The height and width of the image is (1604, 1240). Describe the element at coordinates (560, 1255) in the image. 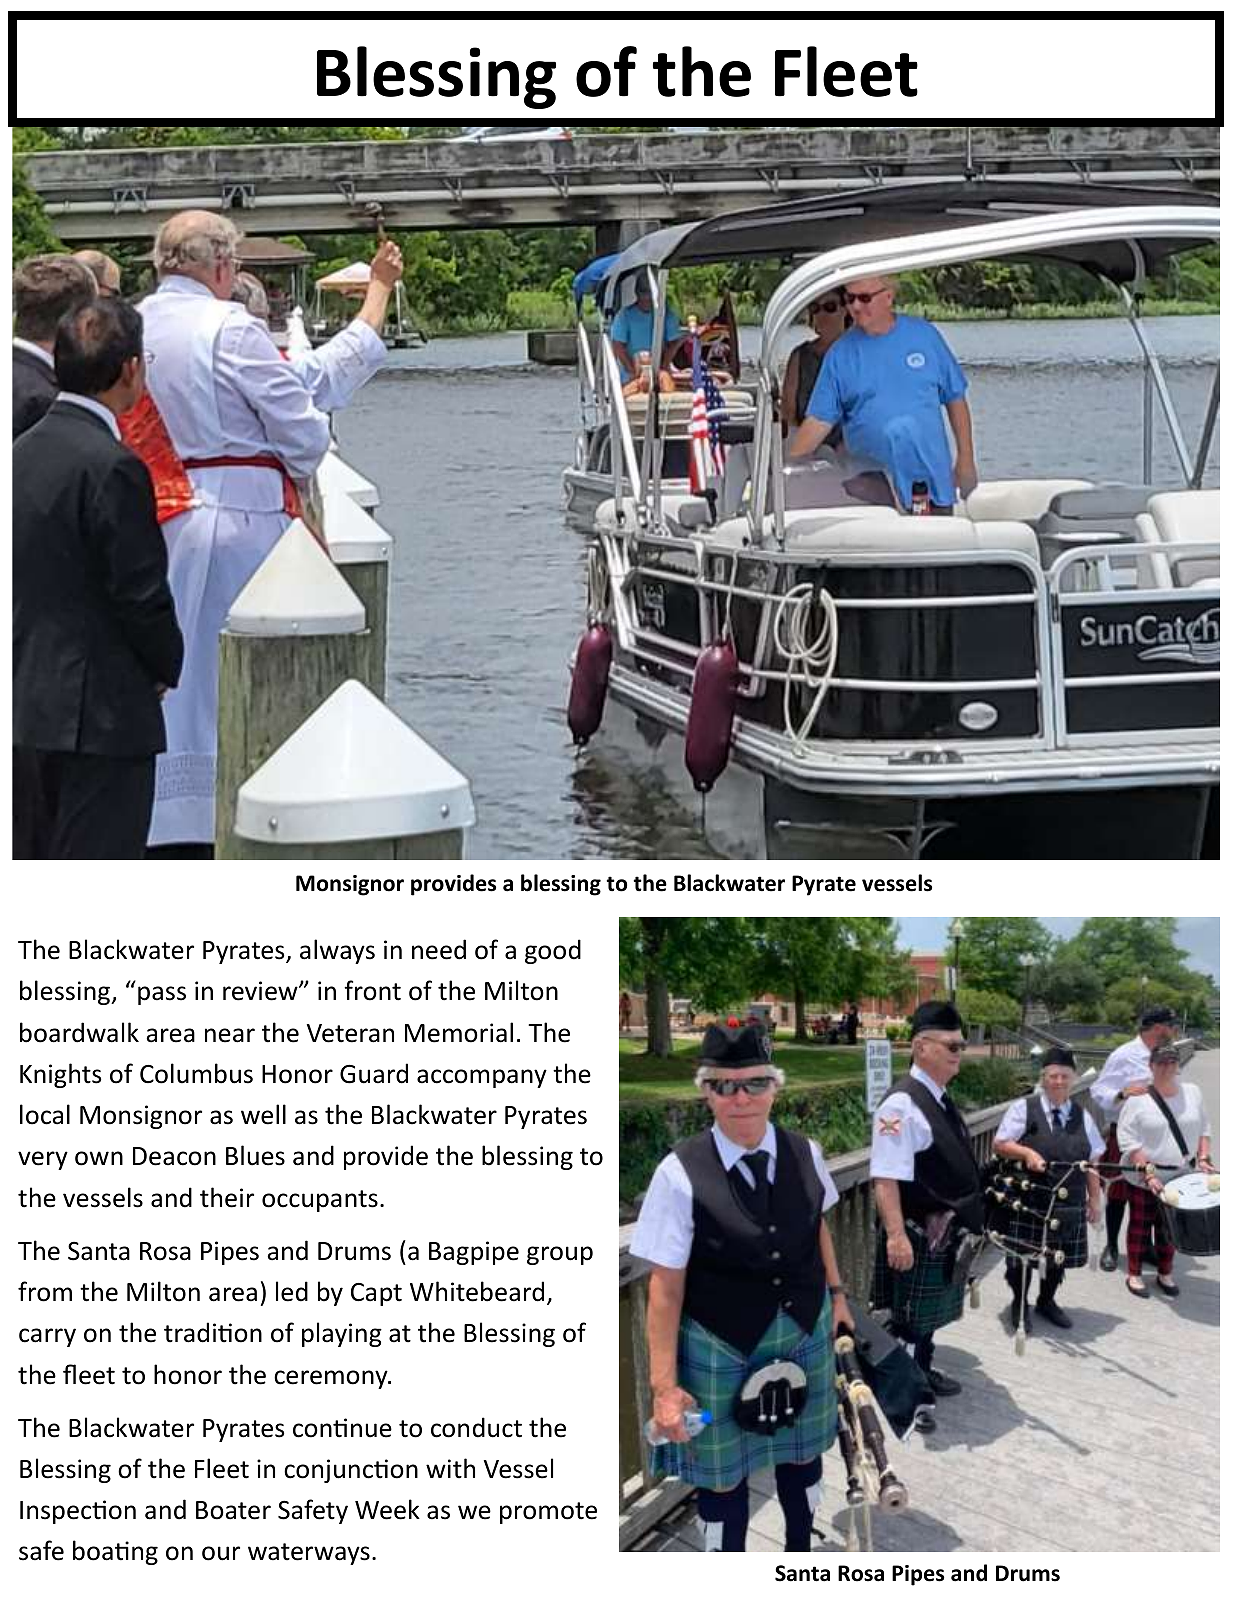

I see `group` at that location.
